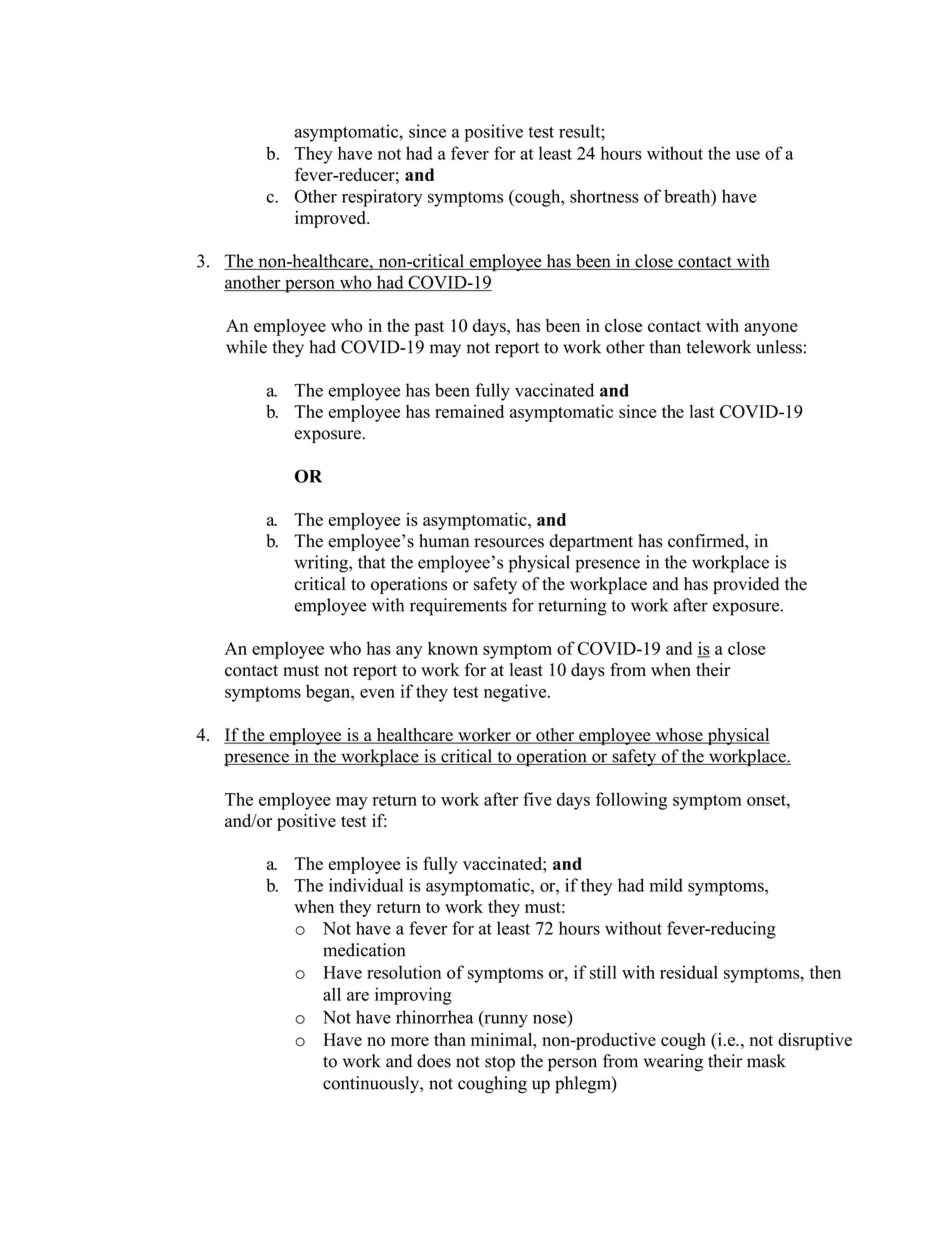 The height and width of the image is (1233, 952). I want to click on improved, so click(331, 219).
